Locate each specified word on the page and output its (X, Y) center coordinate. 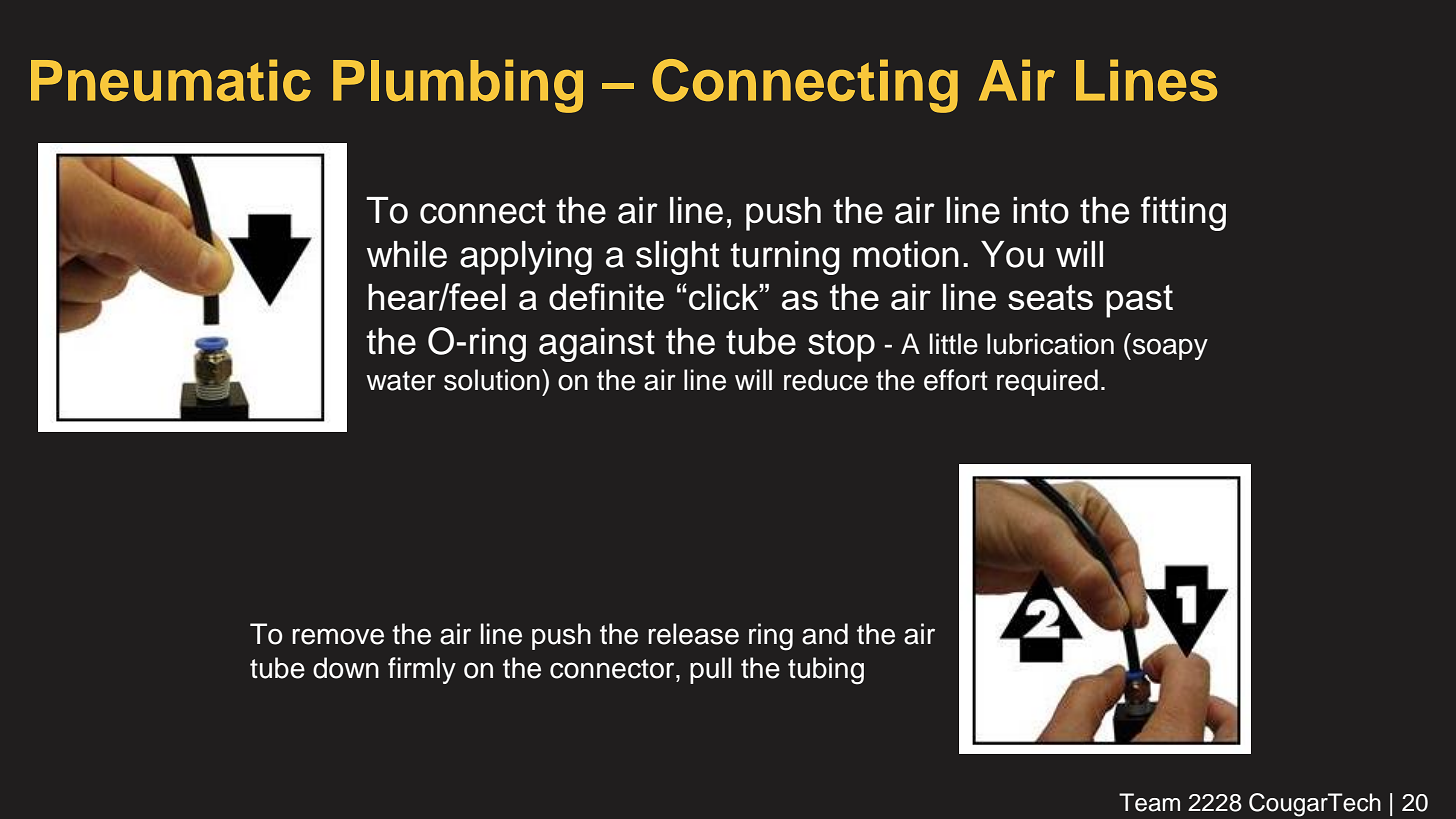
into (1041, 210)
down (346, 668)
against (597, 345)
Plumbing (458, 86)
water (401, 381)
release (693, 634)
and (825, 634)
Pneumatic (171, 80)
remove (338, 636)
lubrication (1050, 344)
